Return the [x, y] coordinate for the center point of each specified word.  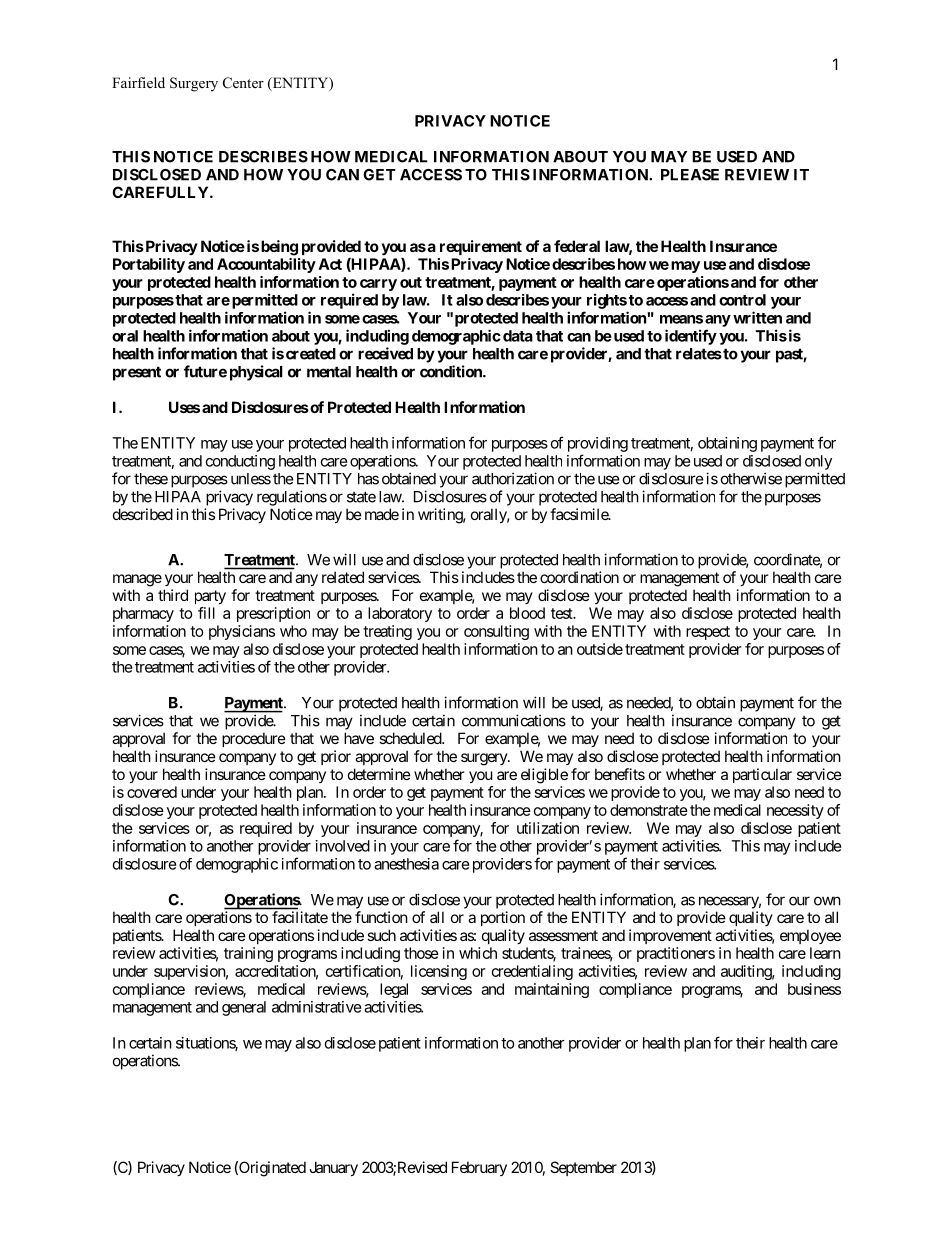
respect [708, 633]
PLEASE [690, 175]
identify [691, 337]
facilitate [300, 917]
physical [256, 373]
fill [206, 613]
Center [243, 83]
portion [503, 918]
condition [452, 371]
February [479, 1168]
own [827, 901]
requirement [481, 247]
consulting [496, 632]
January [333, 1168]
